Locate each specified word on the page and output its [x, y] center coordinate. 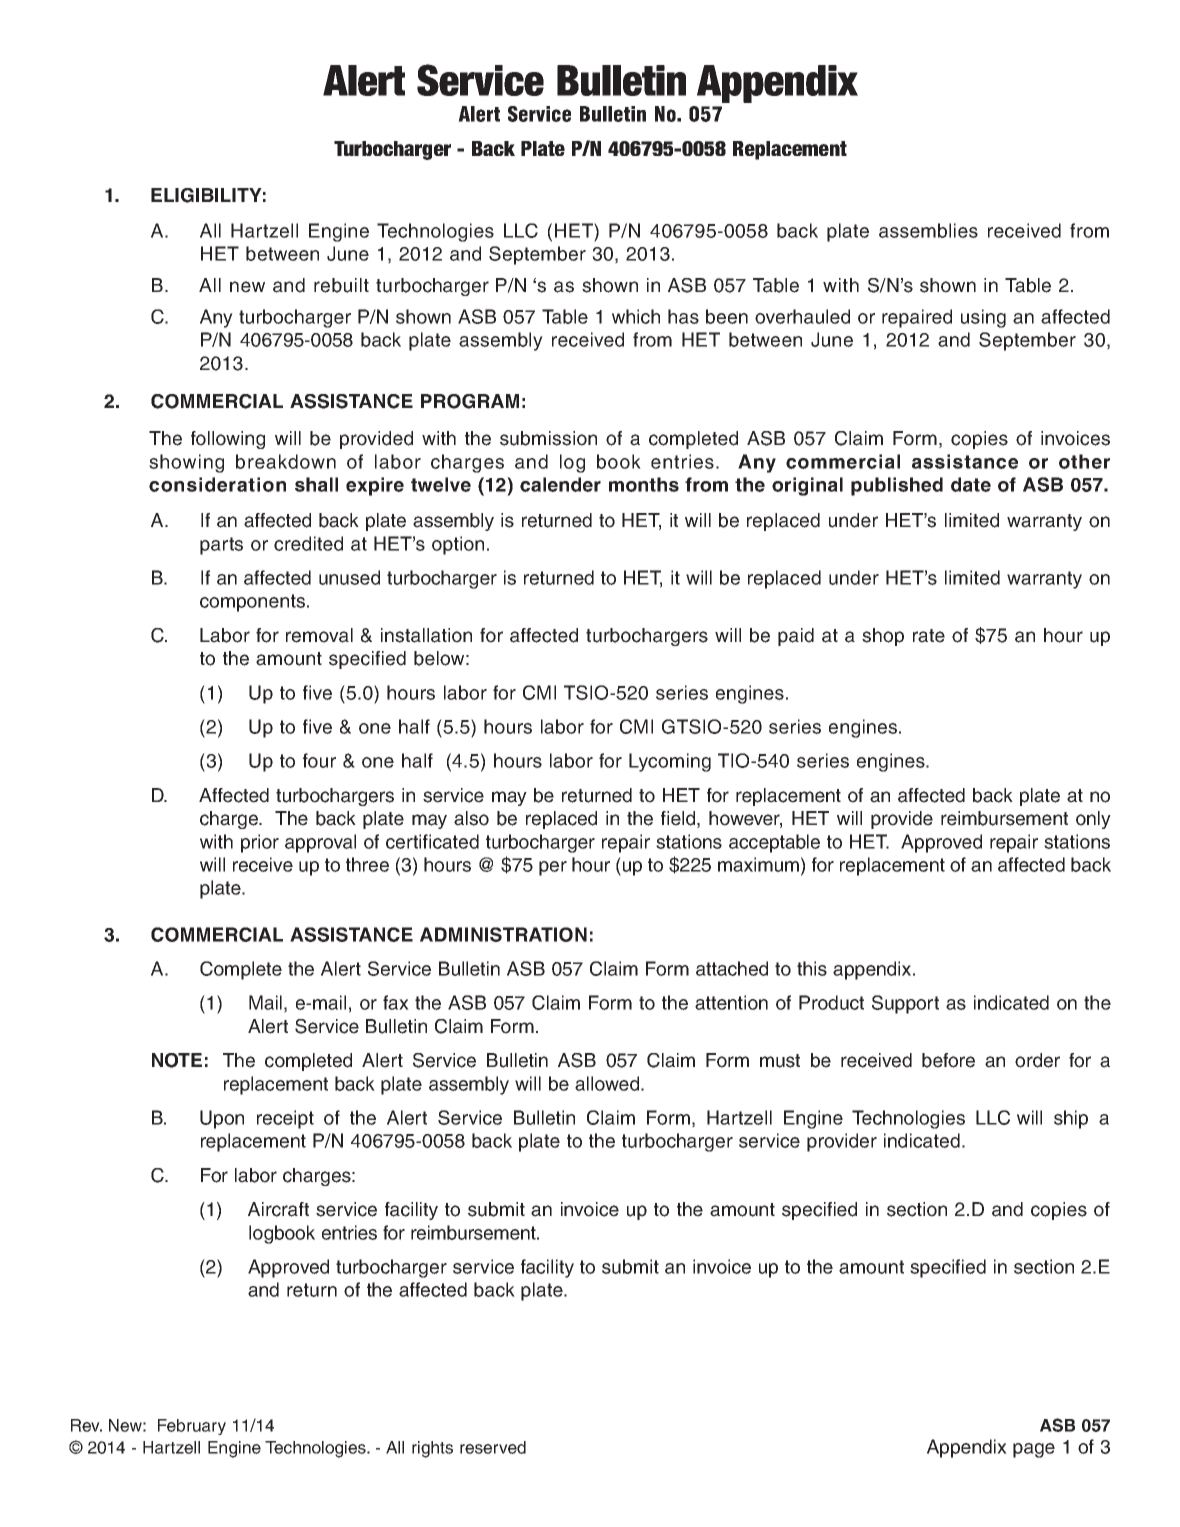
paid [796, 637]
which [636, 316]
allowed [607, 1083]
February [192, 1427]
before [948, 1060]
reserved [493, 1447]
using [983, 318]
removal [319, 635]
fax [396, 1002]
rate [929, 636]
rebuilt [341, 285]
